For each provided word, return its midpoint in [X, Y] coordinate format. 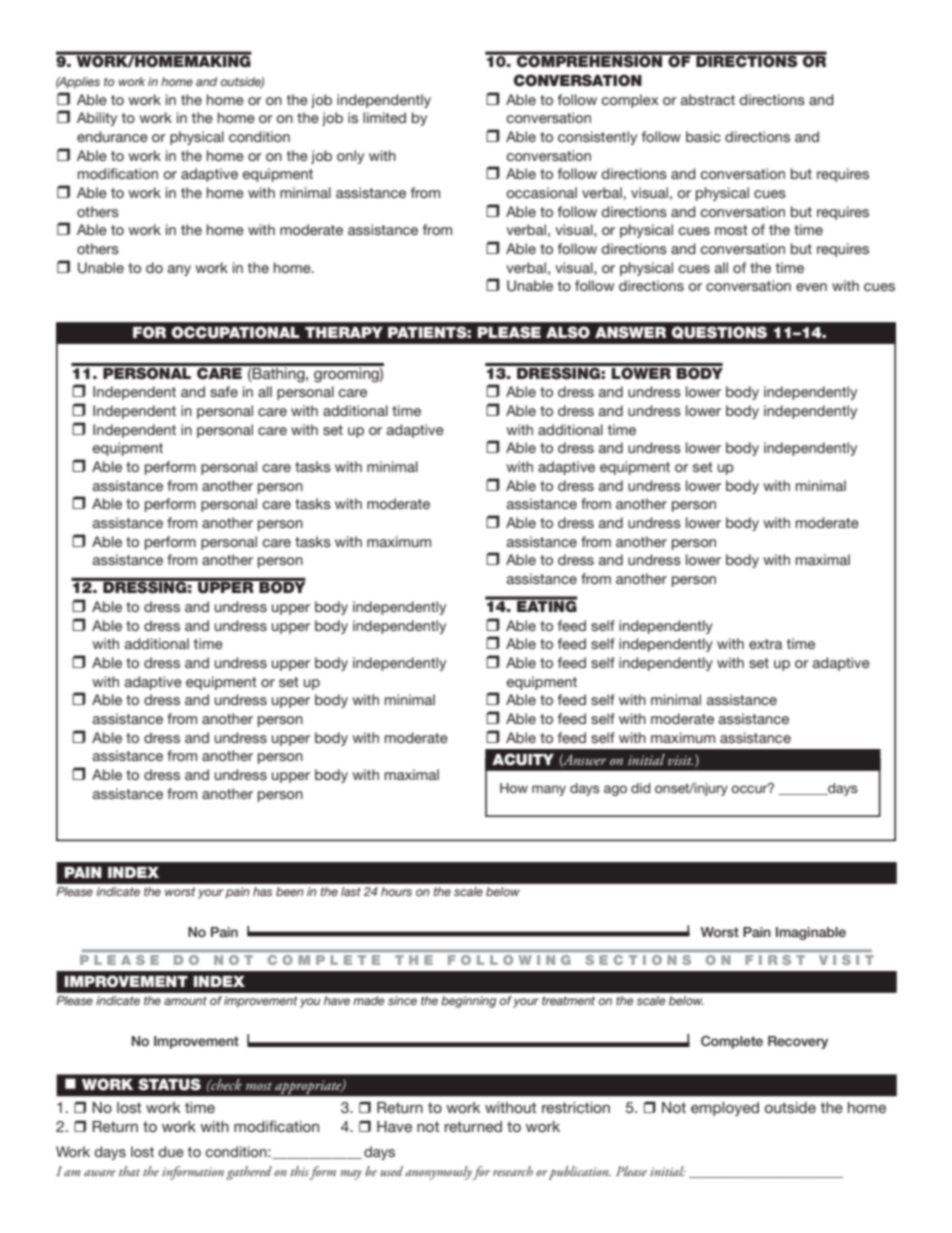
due [171, 1151]
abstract [708, 99]
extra [765, 644]
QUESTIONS [719, 332]
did [640, 788]
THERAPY [344, 332]
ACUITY [523, 759]
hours [396, 891]
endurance [112, 136]
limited [384, 117]
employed [725, 1109]
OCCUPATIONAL [236, 332]
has [262, 891]
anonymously [438, 1173]
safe [224, 391]
